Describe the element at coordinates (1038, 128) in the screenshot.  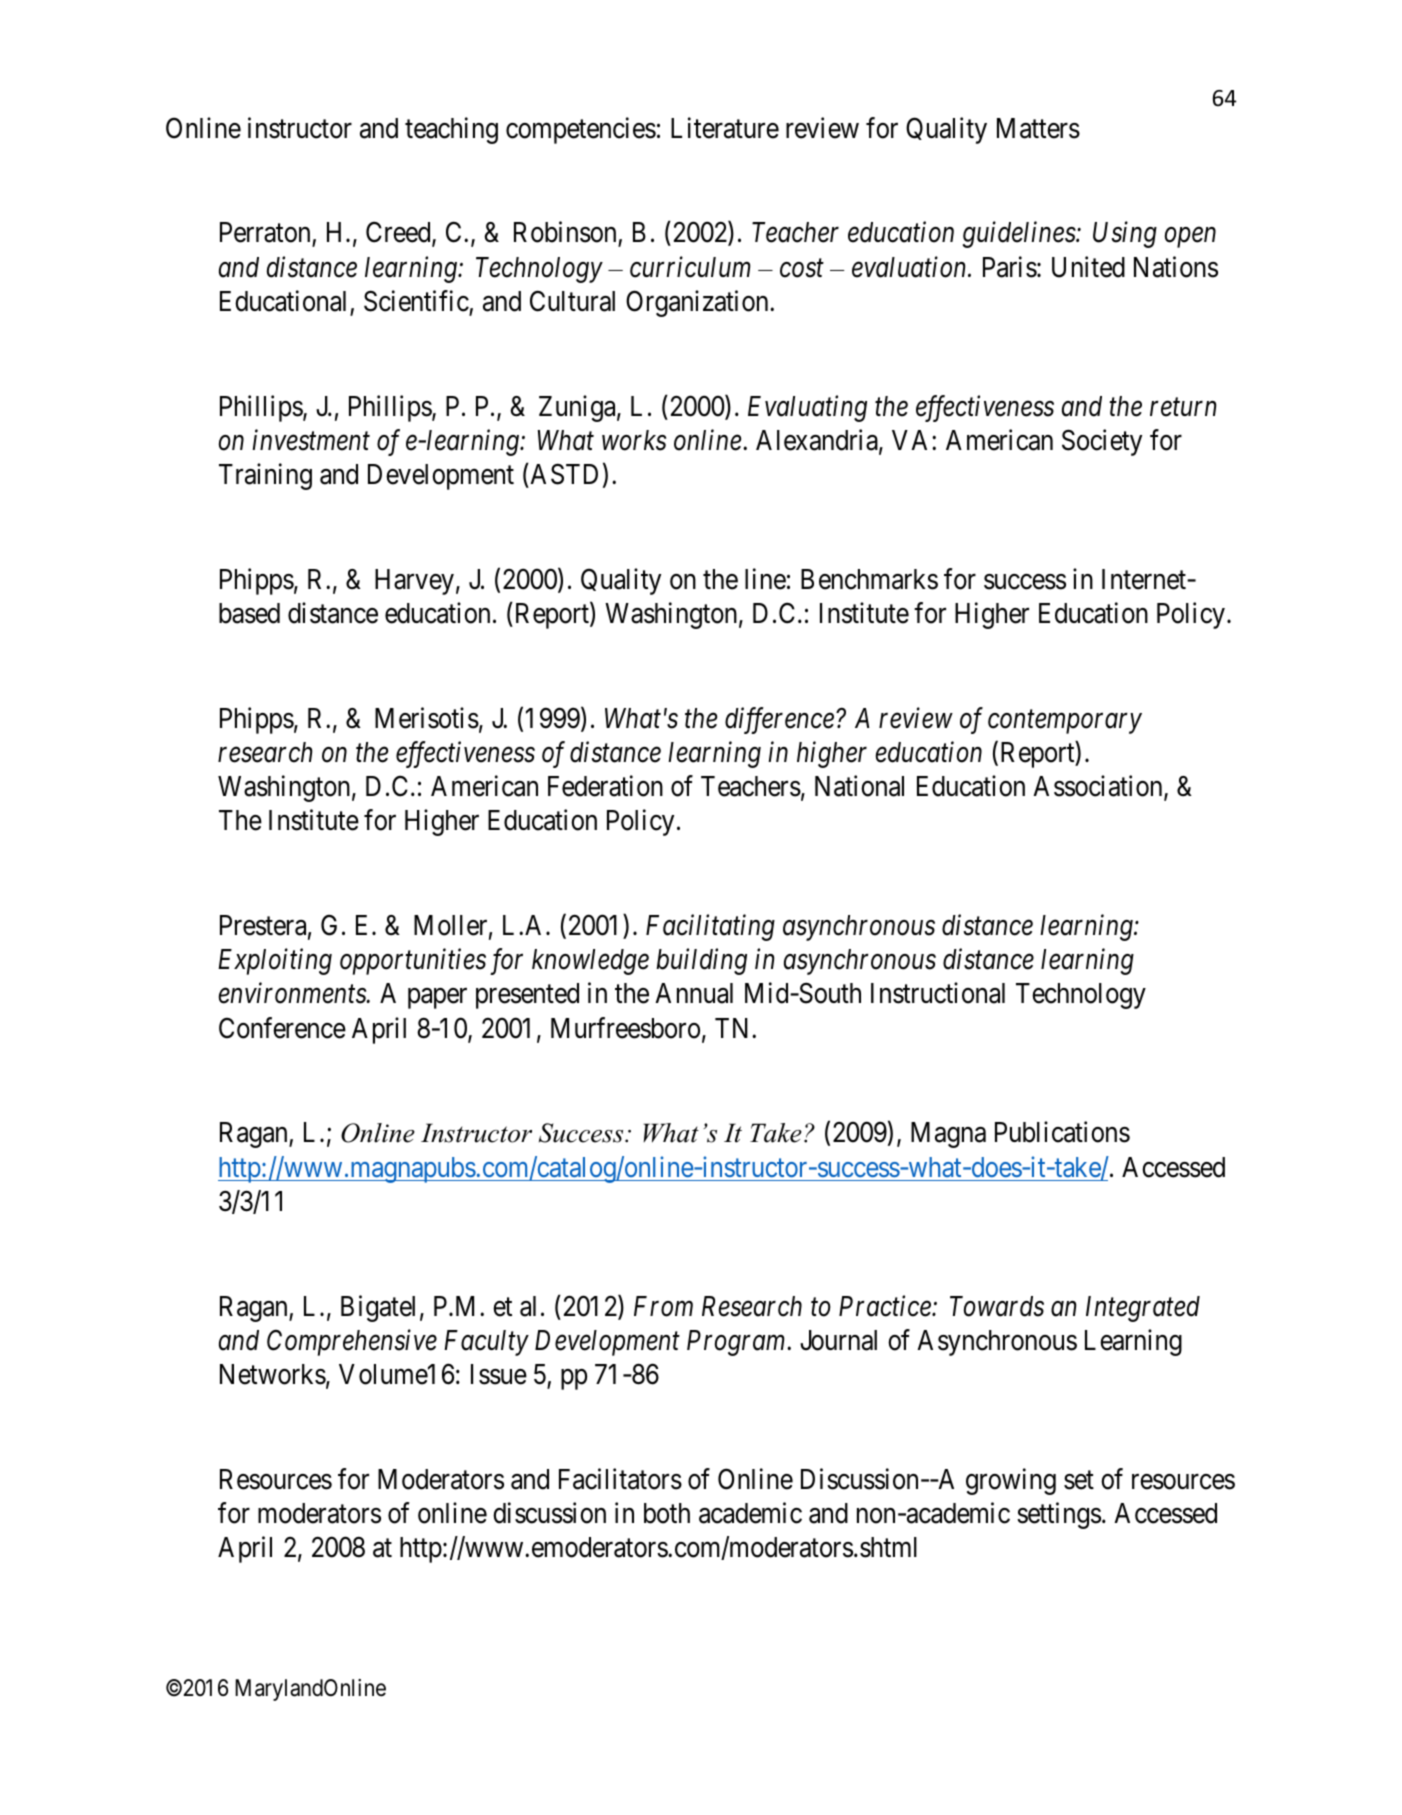
I see `Matters` at that location.
